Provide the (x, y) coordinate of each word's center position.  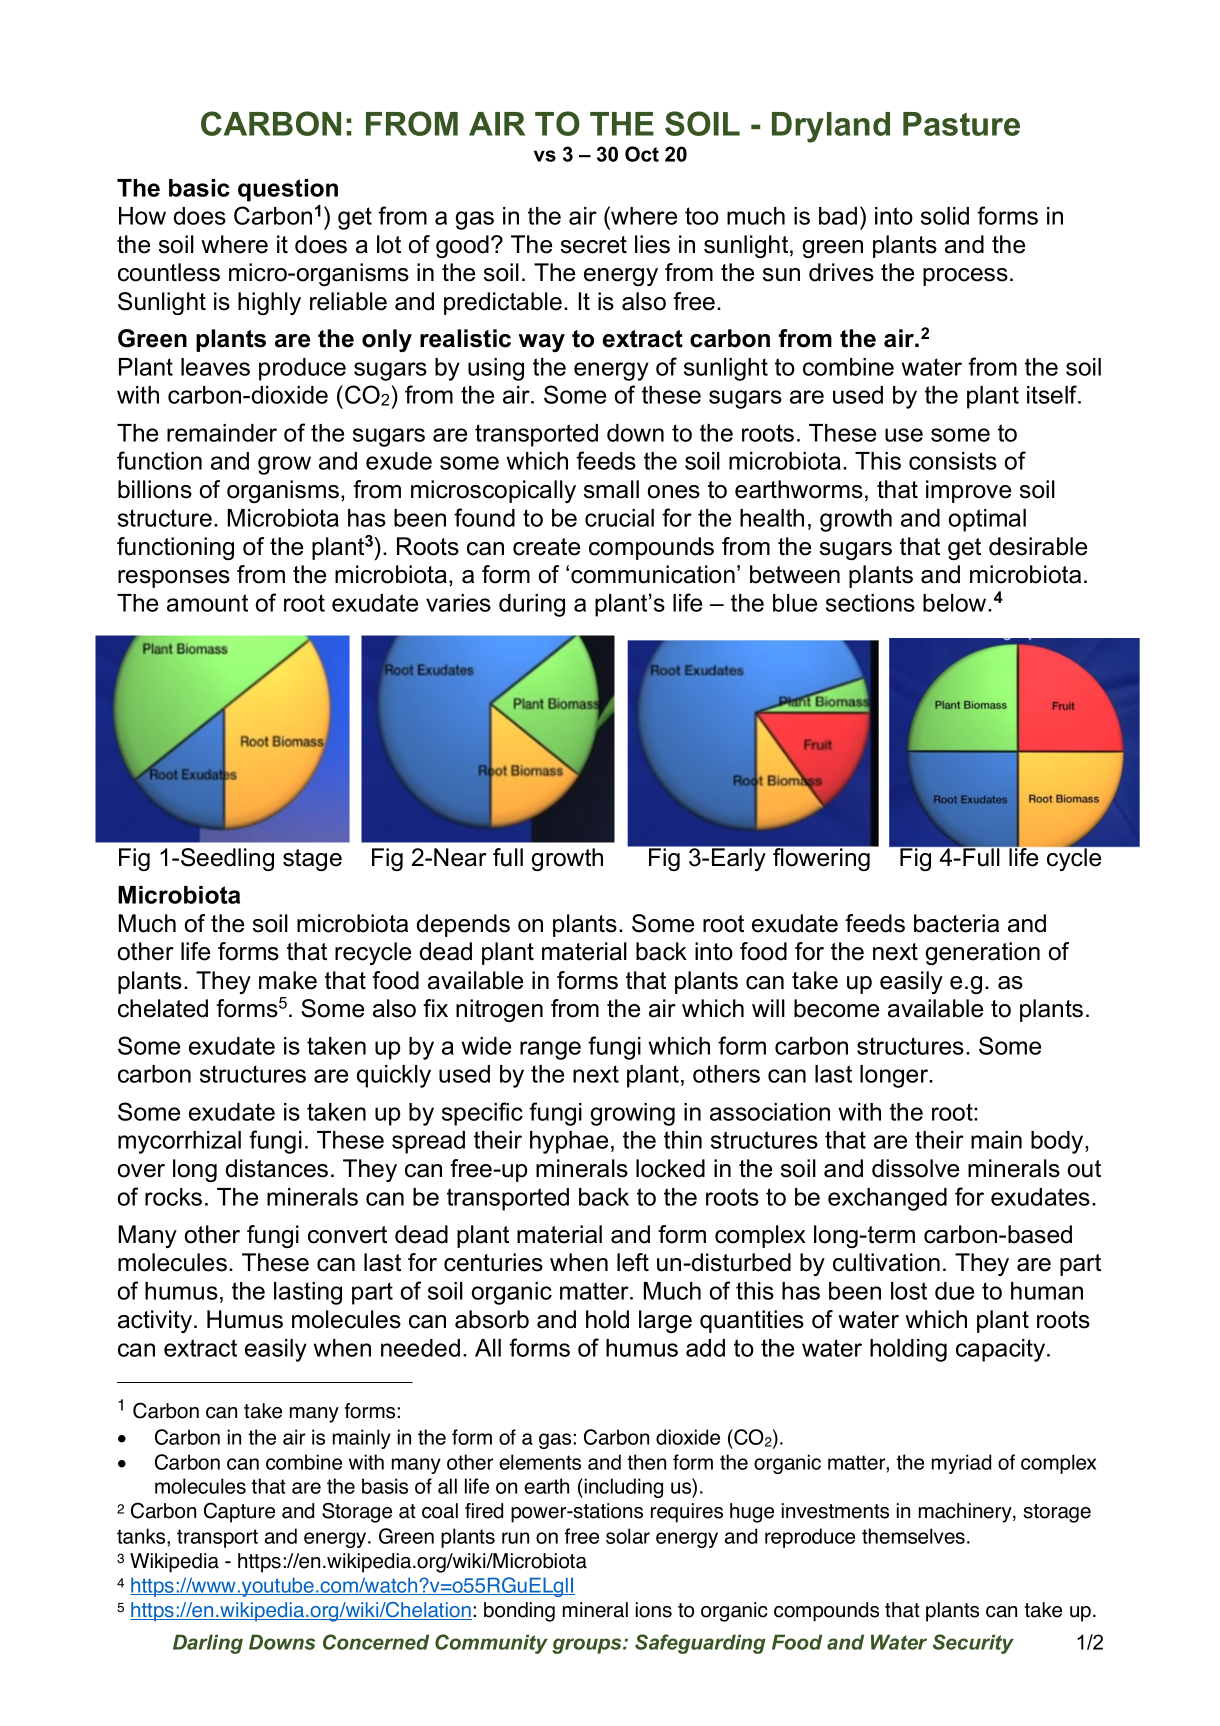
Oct (642, 154)
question (288, 190)
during (532, 605)
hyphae (569, 1142)
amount (207, 603)
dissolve (915, 1168)
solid (945, 216)
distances (277, 1168)
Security (973, 1644)
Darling (208, 1644)
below (956, 603)
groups (588, 1646)
